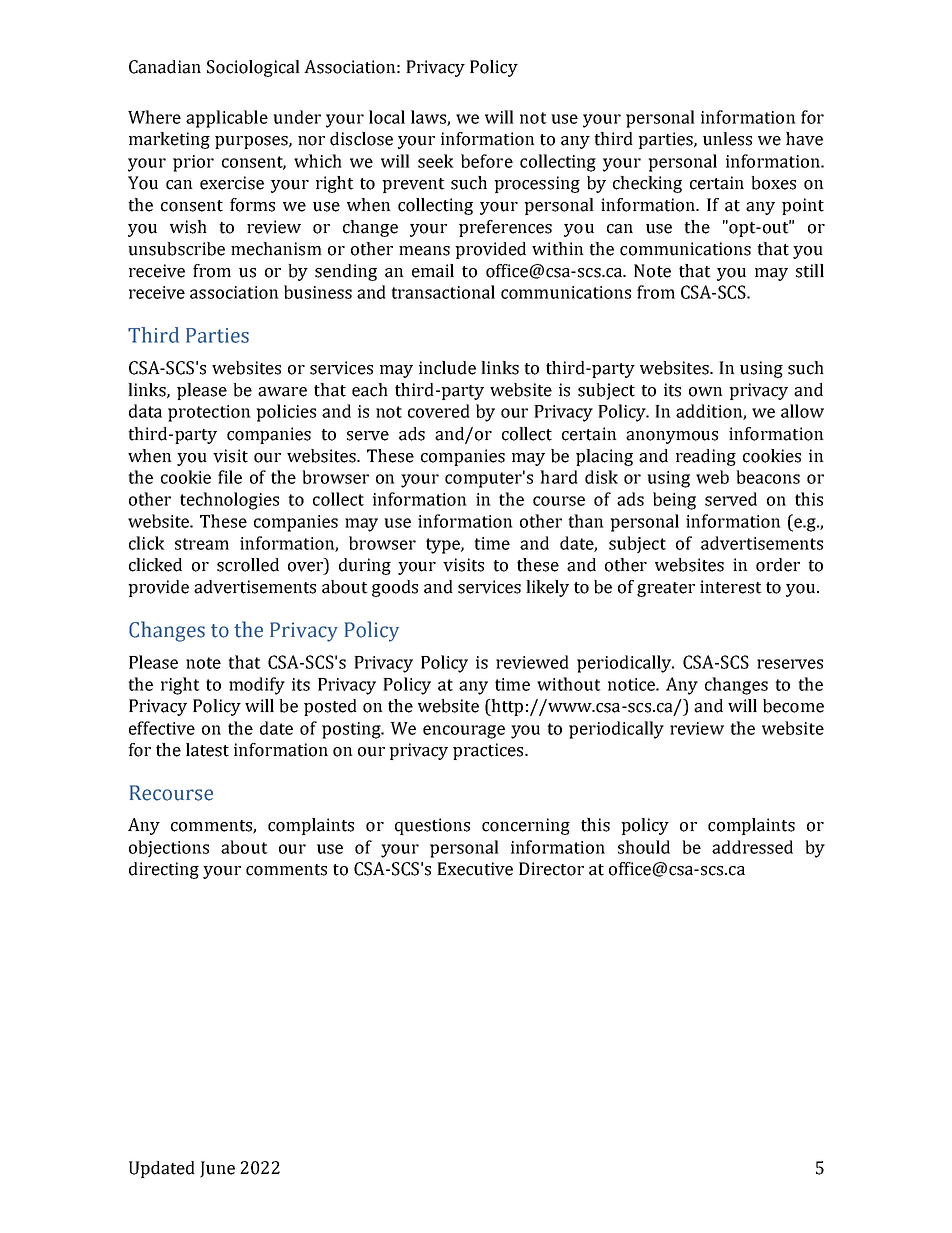 This screenshot has width=952, height=1233. What do you see at coordinates (547, 588) in the screenshot?
I see `likely` at bounding box center [547, 588].
